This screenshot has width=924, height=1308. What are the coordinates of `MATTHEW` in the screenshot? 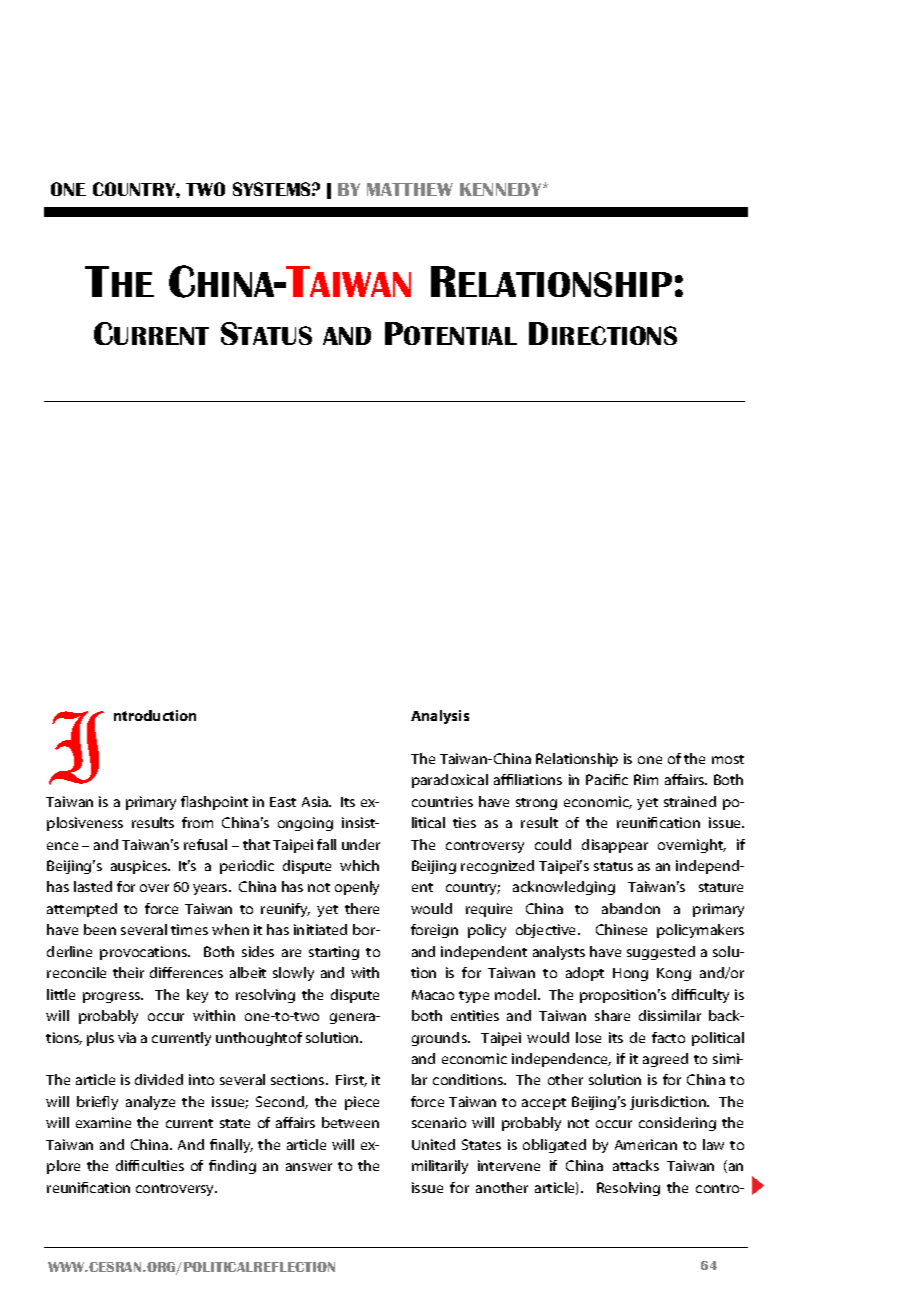 It's located at (410, 189).
